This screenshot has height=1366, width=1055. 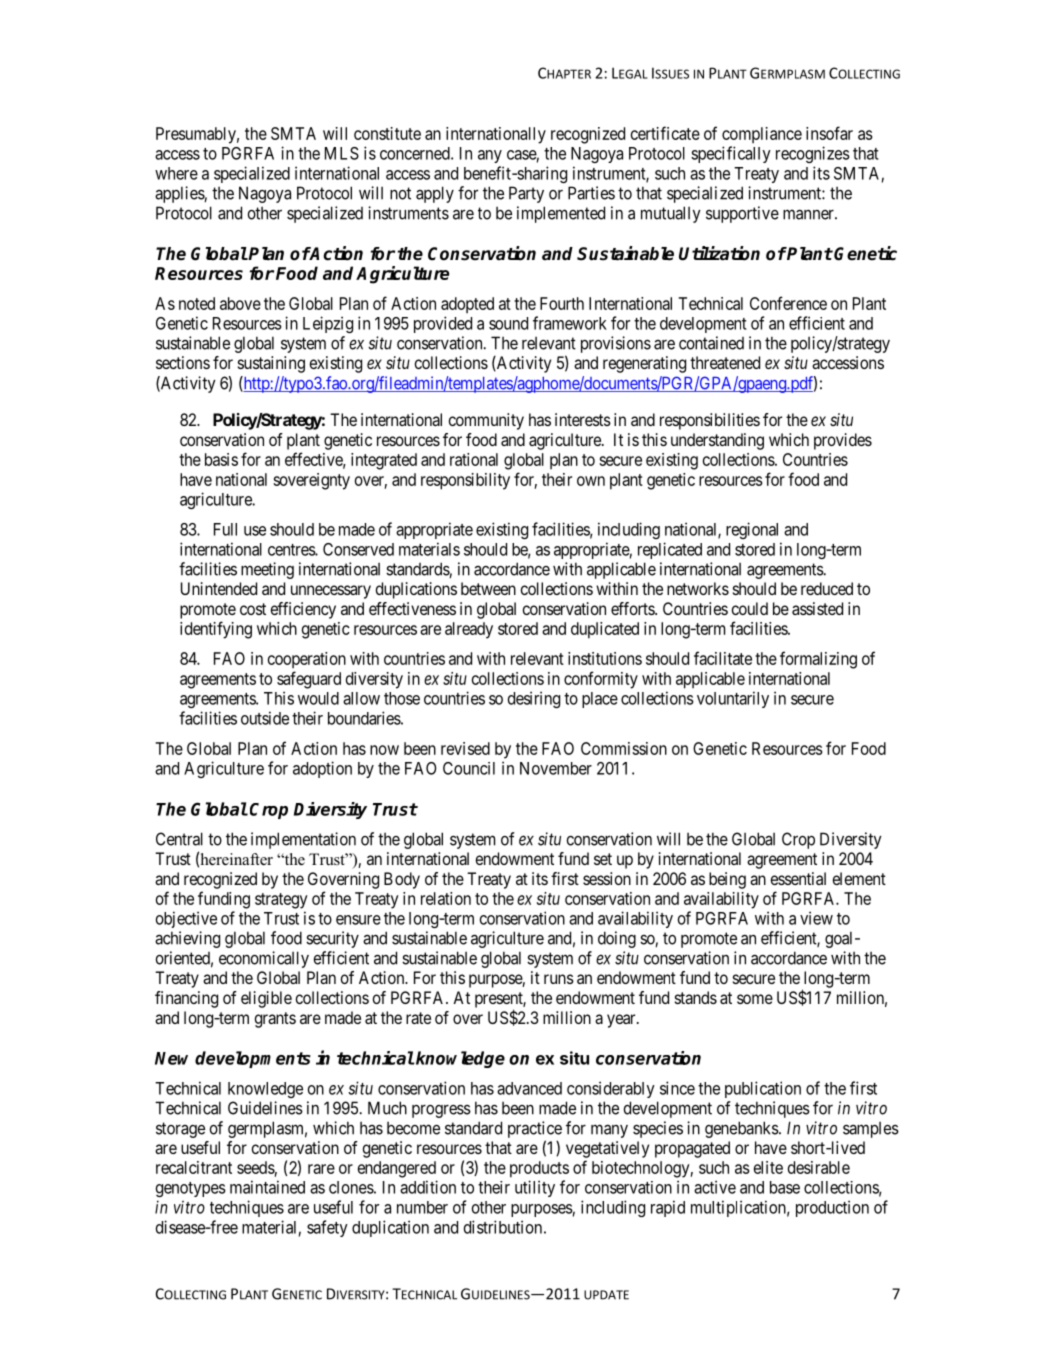 I want to click on desiring, so click(x=534, y=699).
